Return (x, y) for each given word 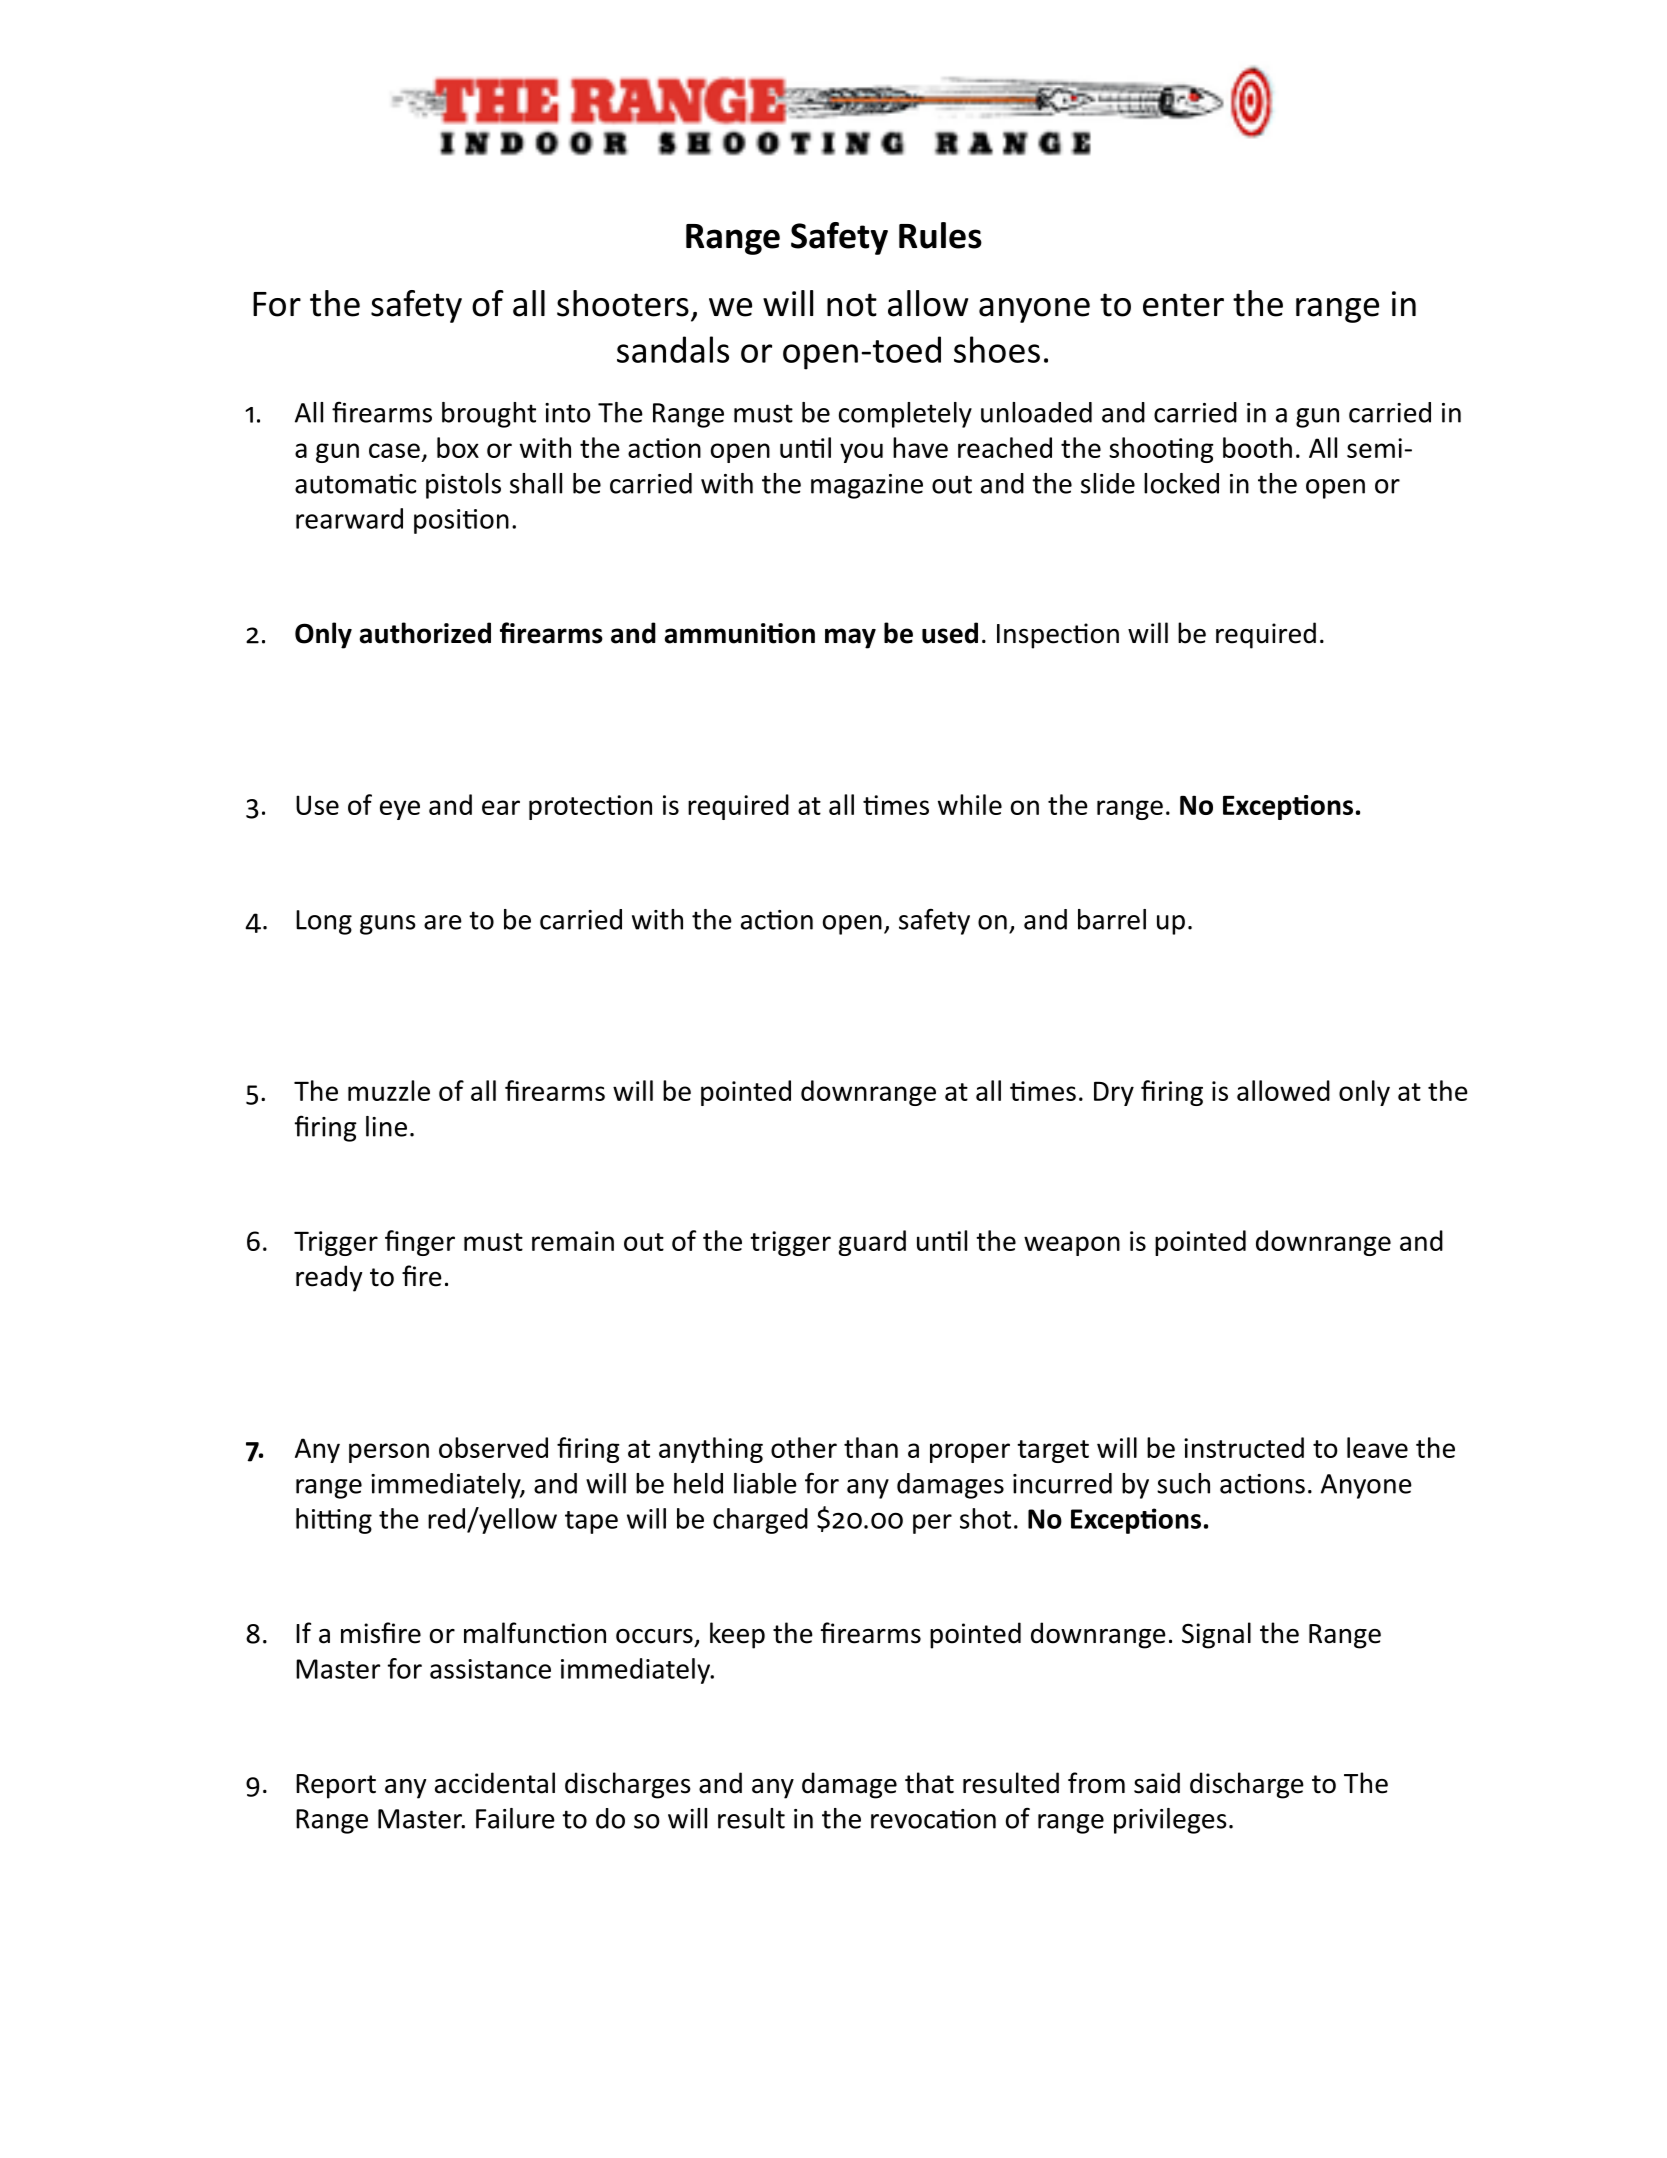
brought (489, 415)
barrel (1112, 919)
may (850, 638)
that (929, 1783)
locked (1181, 483)
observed (493, 1447)
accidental (495, 1783)
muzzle (389, 1090)
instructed (1244, 1447)
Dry (1114, 1094)
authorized (425, 633)
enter (1183, 305)
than (871, 1447)
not (852, 305)
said (1157, 1783)
